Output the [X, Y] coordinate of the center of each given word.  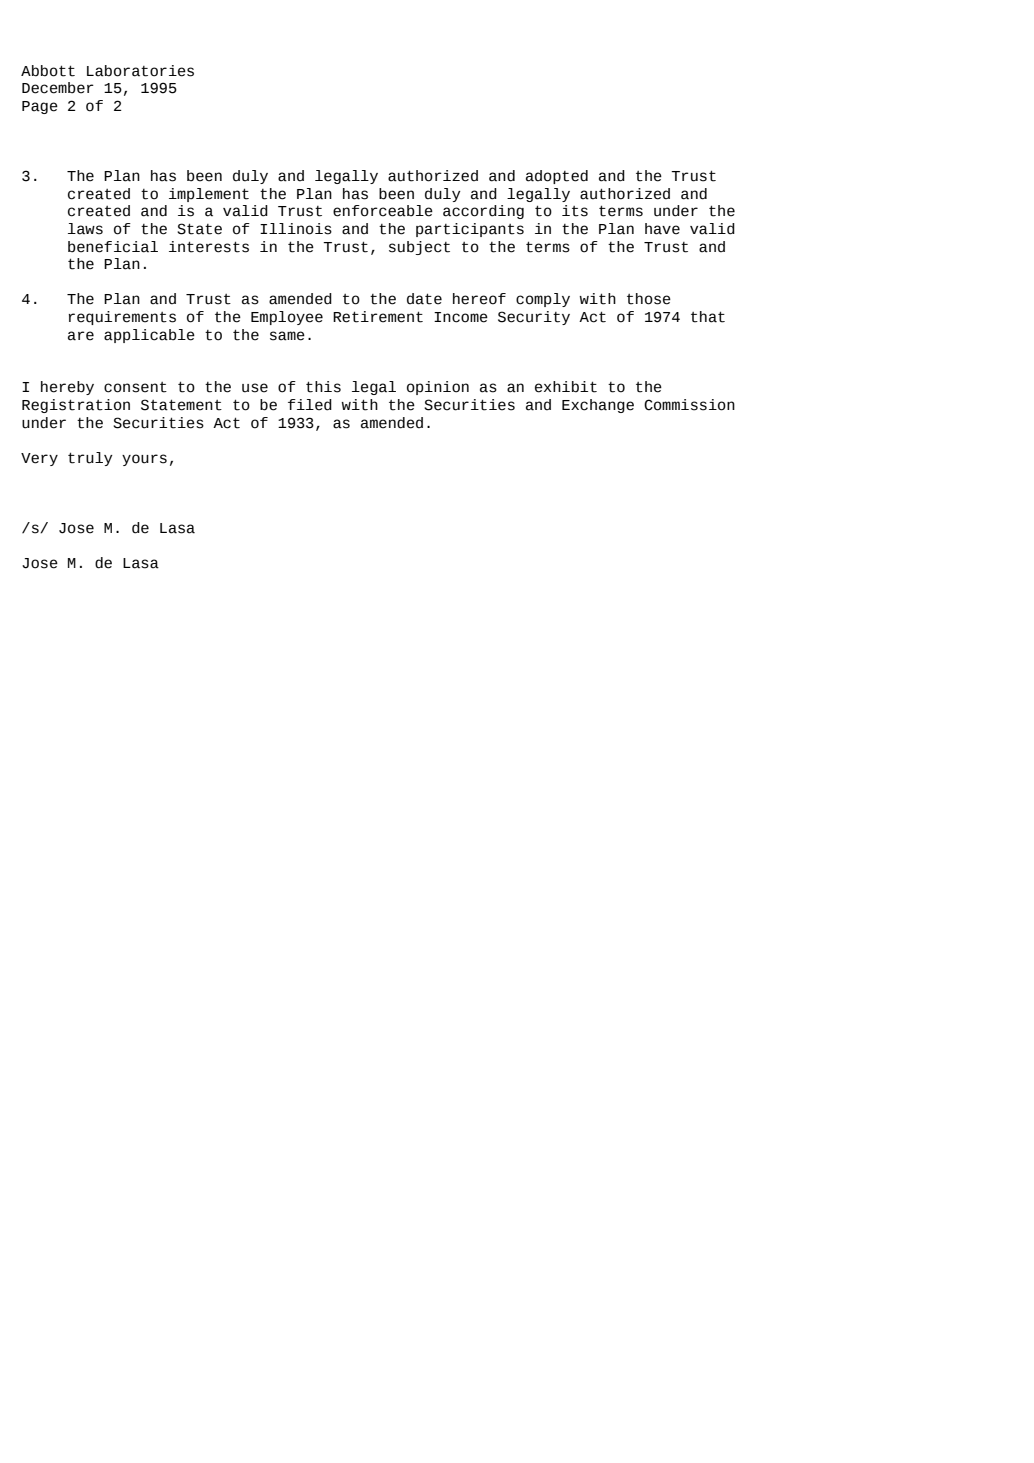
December [58, 88]
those [649, 299]
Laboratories [140, 71]
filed [310, 405]
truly [90, 459]
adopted [557, 177]
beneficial [113, 247]
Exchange [598, 406]
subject [419, 248]
